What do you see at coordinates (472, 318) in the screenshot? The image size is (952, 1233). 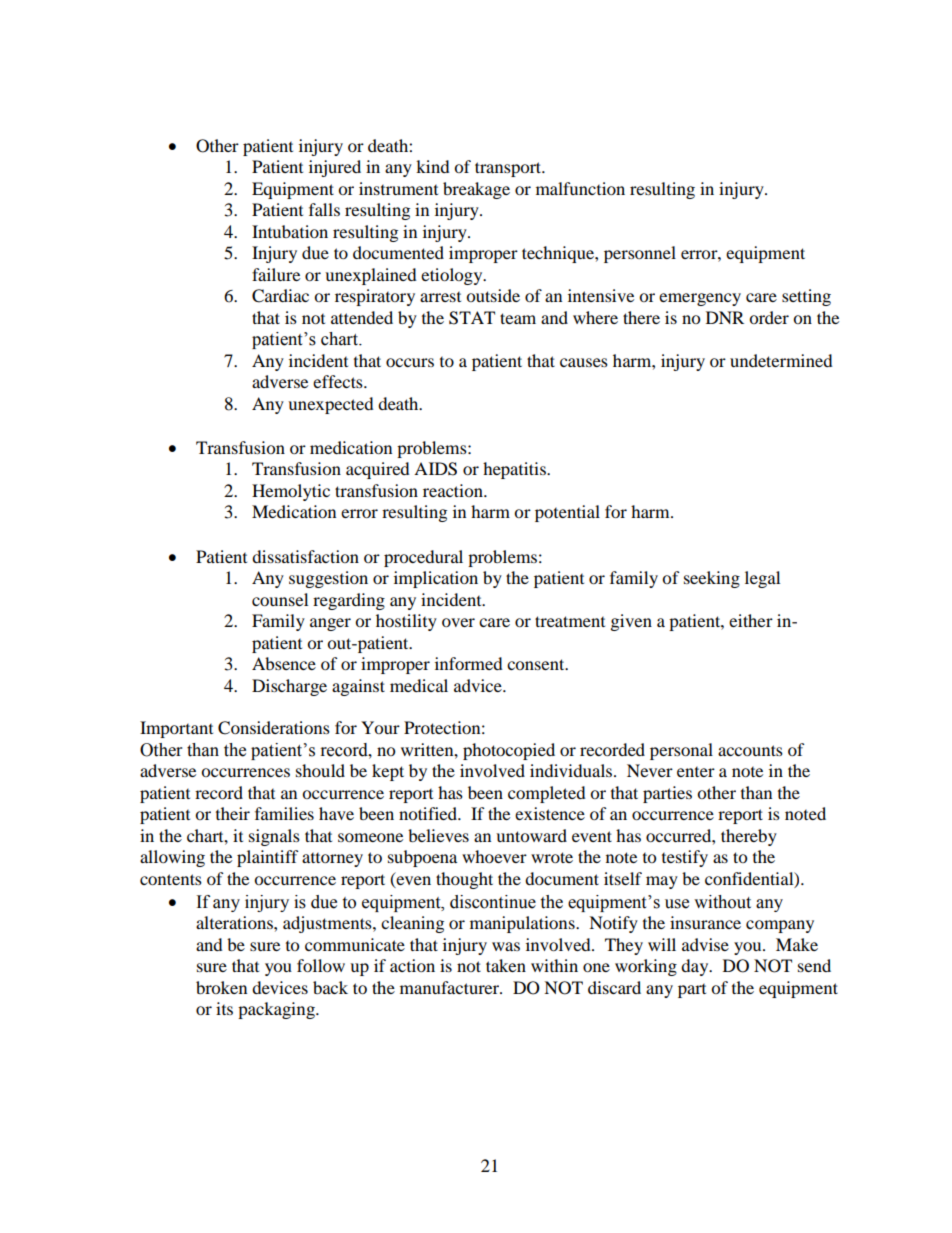 I see `STAT` at bounding box center [472, 318].
